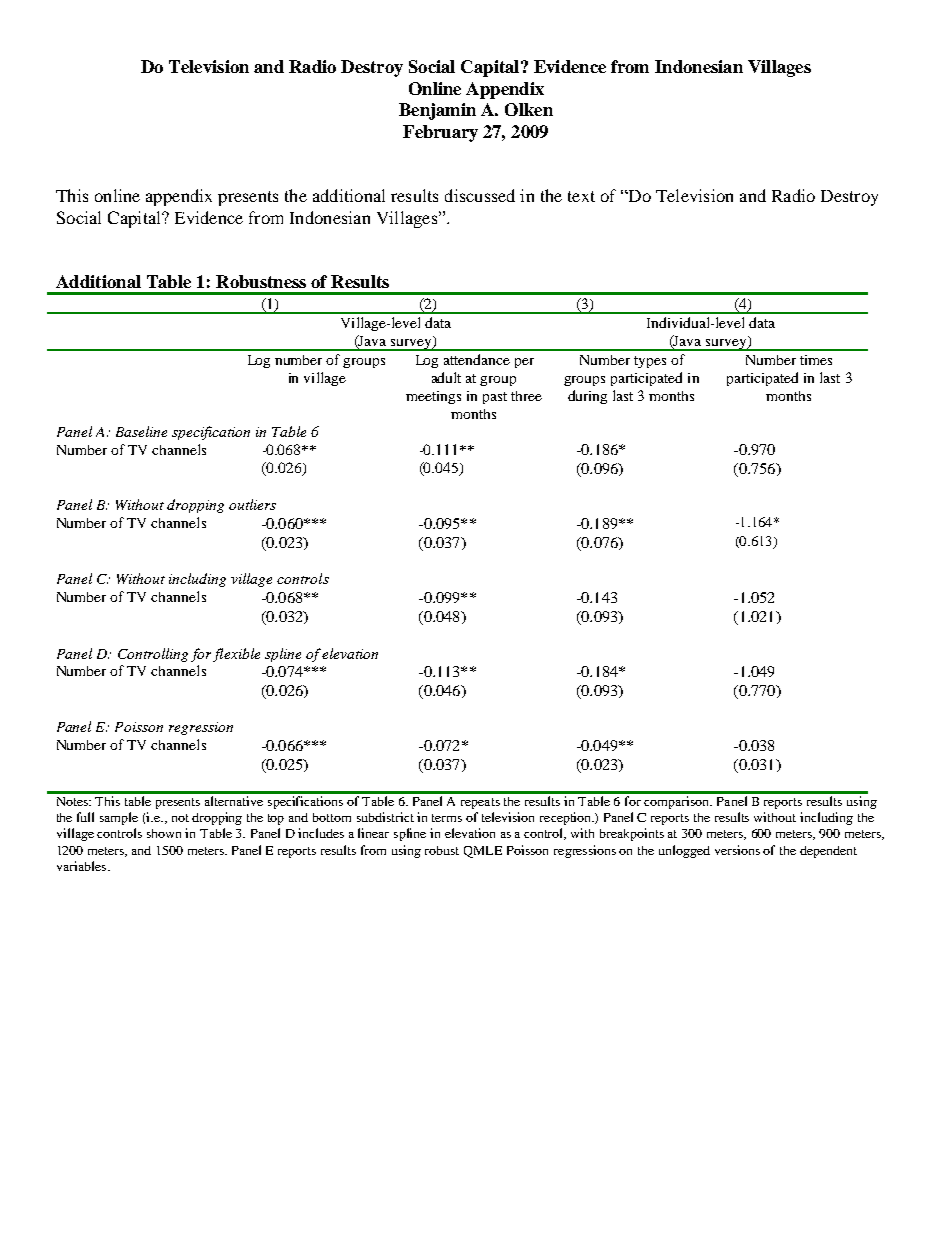 This screenshot has height=1233, width=952. Describe the element at coordinates (252, 504) in the screenshot. I see `outliers` at that location.
